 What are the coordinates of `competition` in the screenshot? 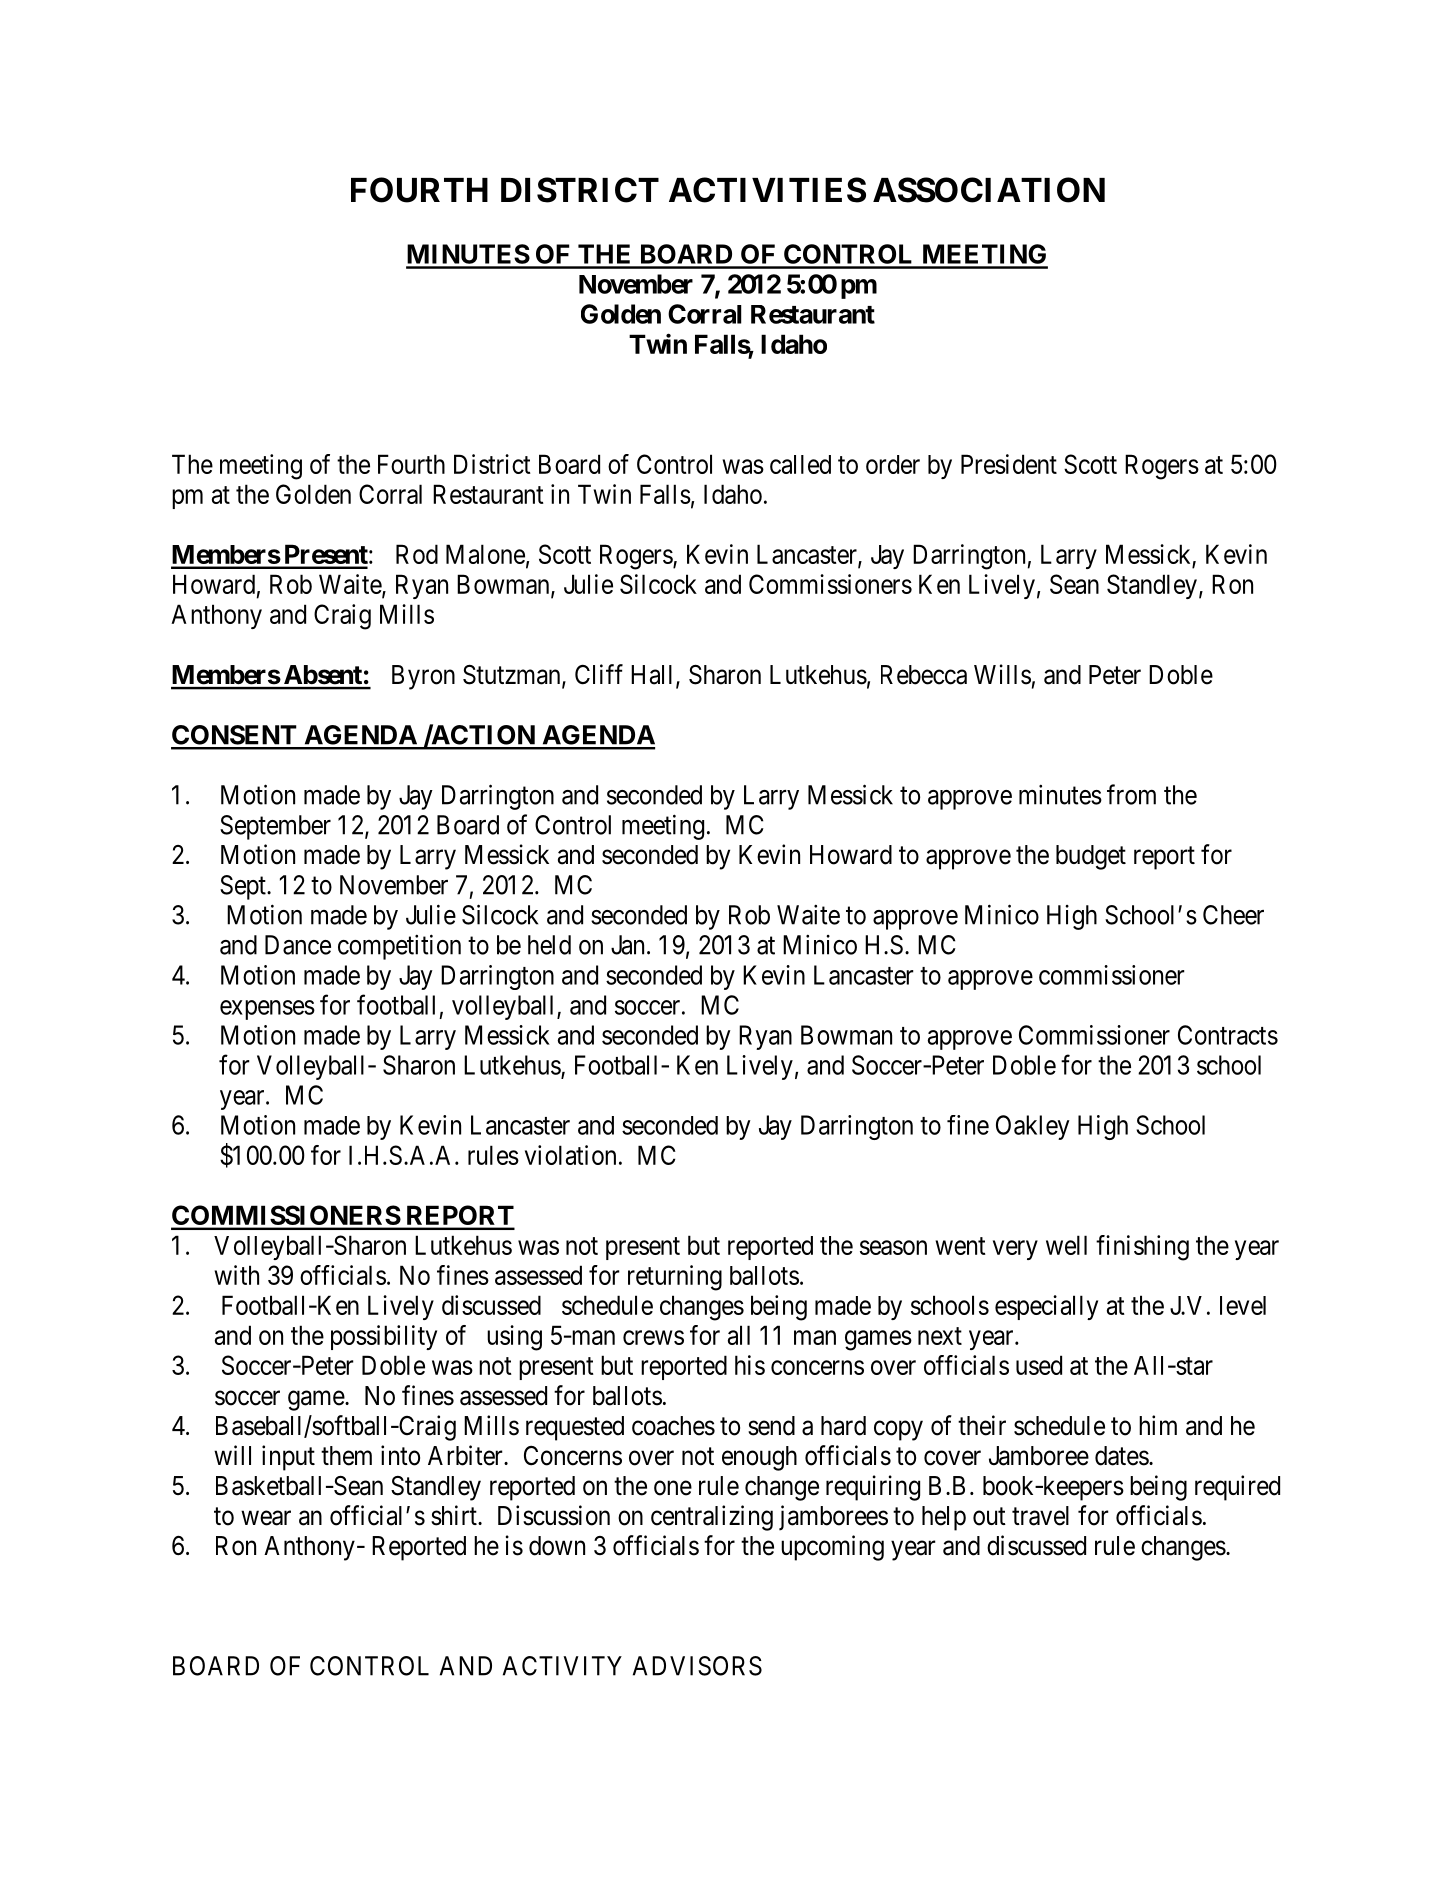 It's located at (399, 947).
